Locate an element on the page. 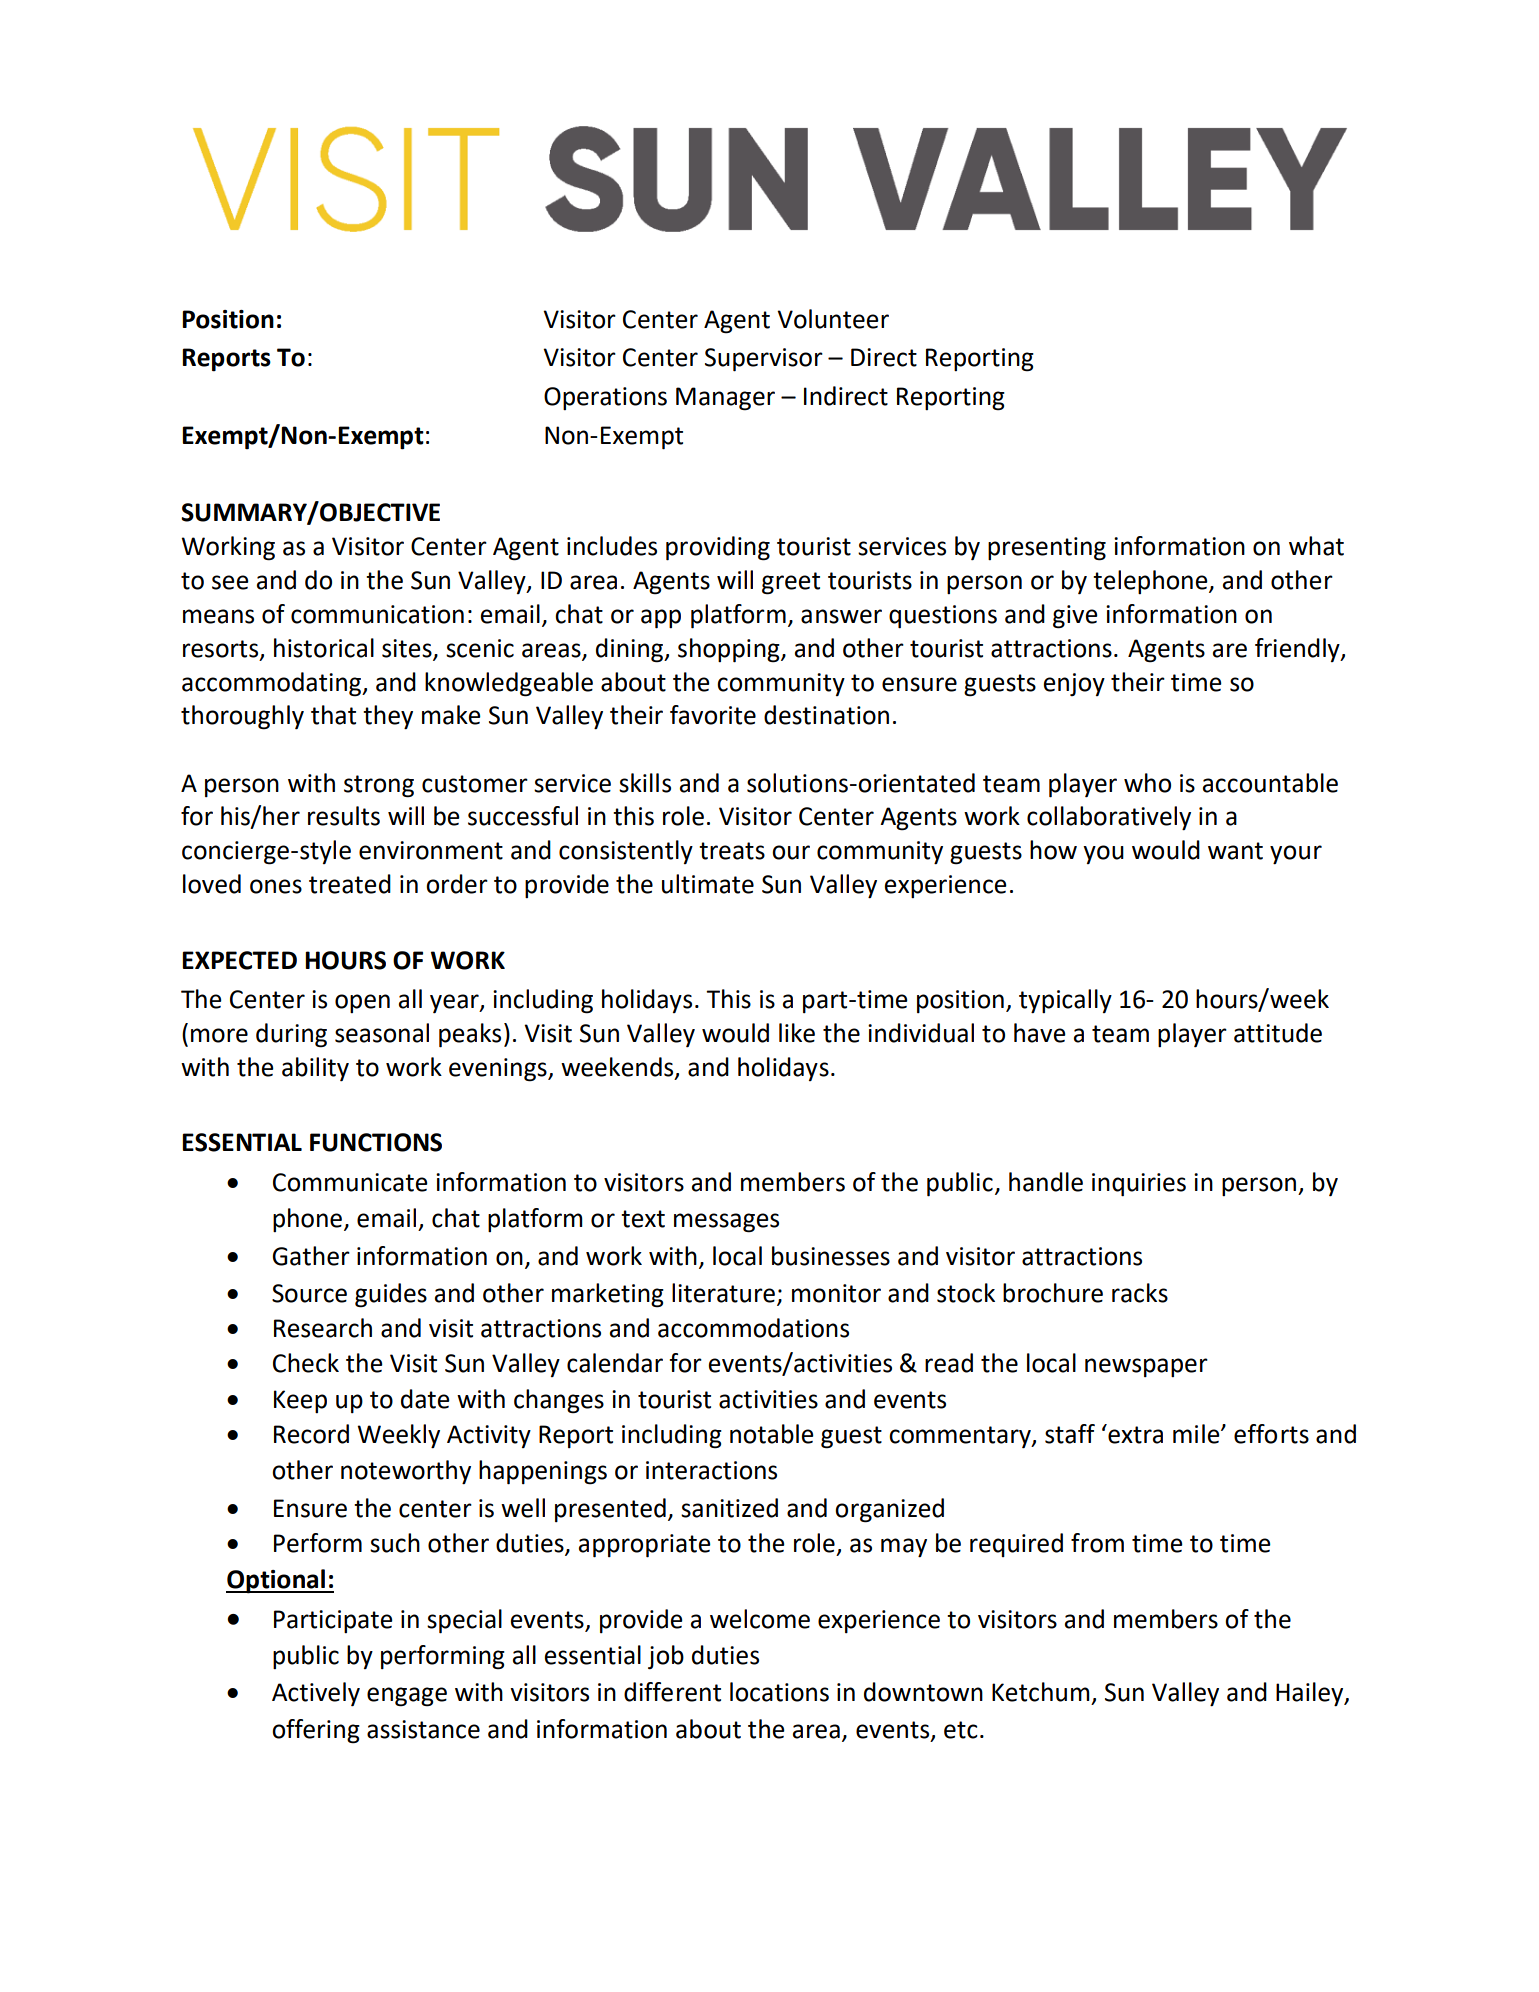 This image has height=1992, width=1539. messages is located at coordinates (726, 1223).
